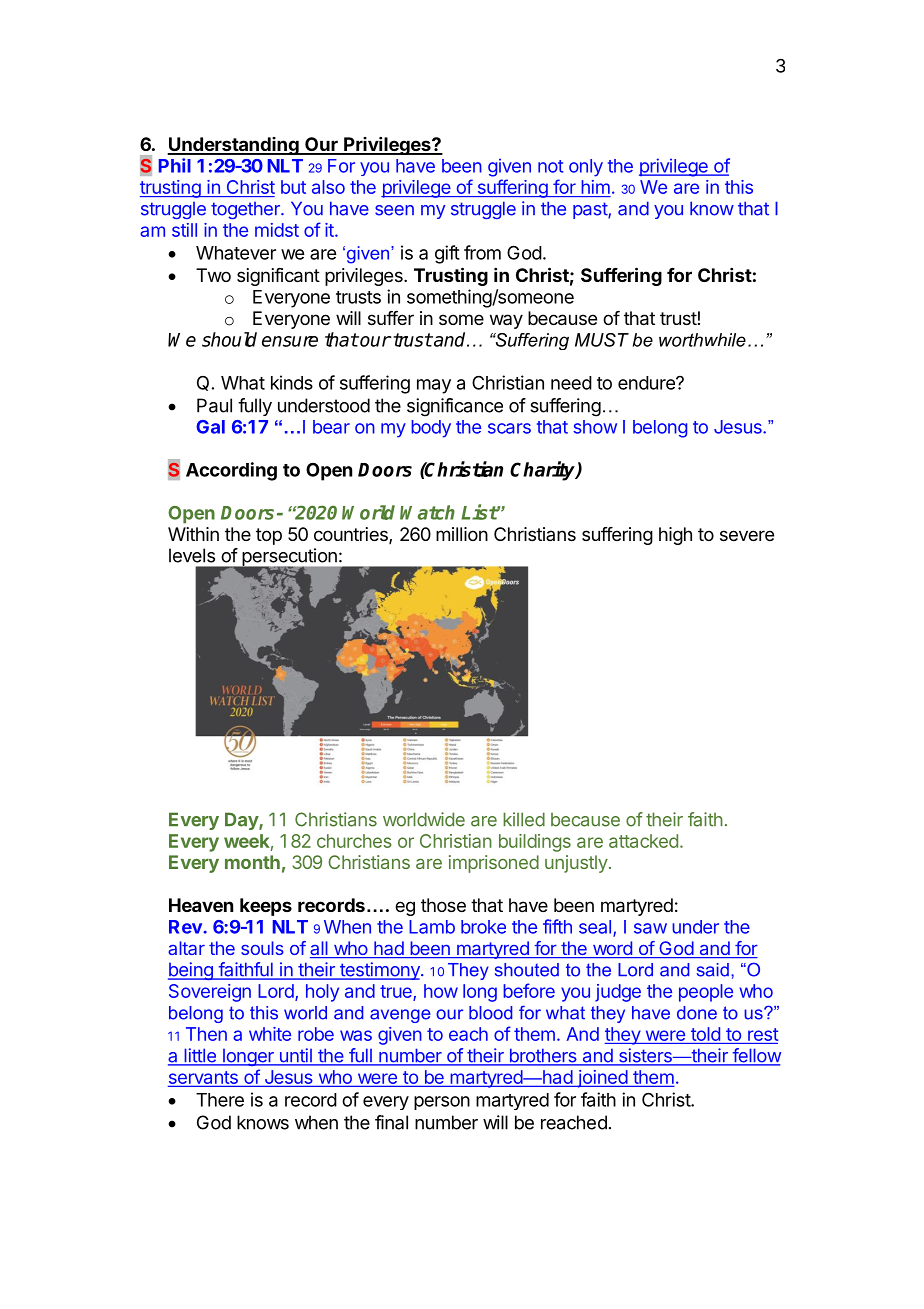 The width and height of the image is (924, 1309). What do you see at coordinates (643, 841) in the image?
I see `attacked` at bounding box center [643, 841].
